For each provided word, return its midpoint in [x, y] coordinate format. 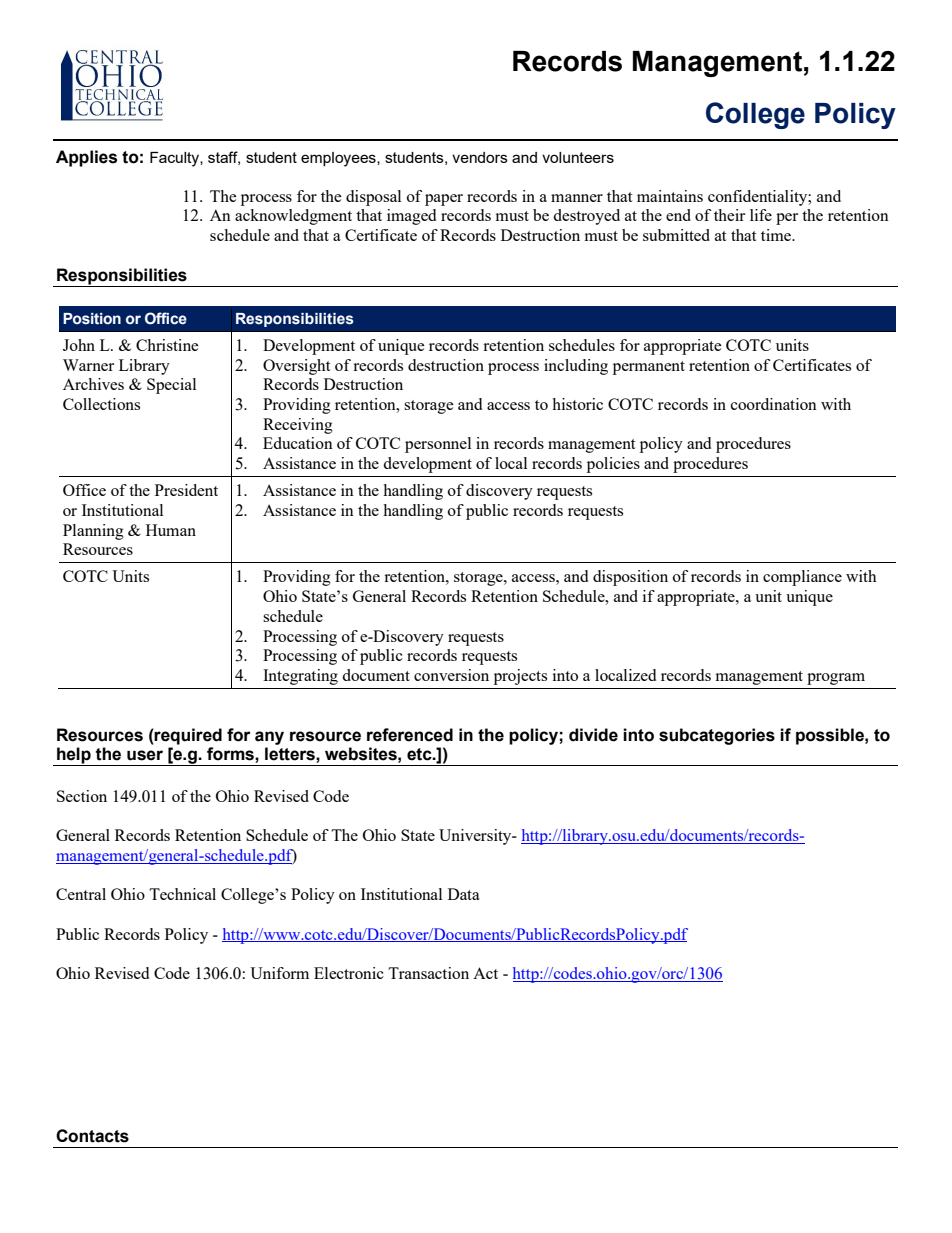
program [836, 679]
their [729, 215]
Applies [86, 158]
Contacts [92, 1136]
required [187, 736]
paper [444, 200]
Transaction [428, 973]
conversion [451, 675]
